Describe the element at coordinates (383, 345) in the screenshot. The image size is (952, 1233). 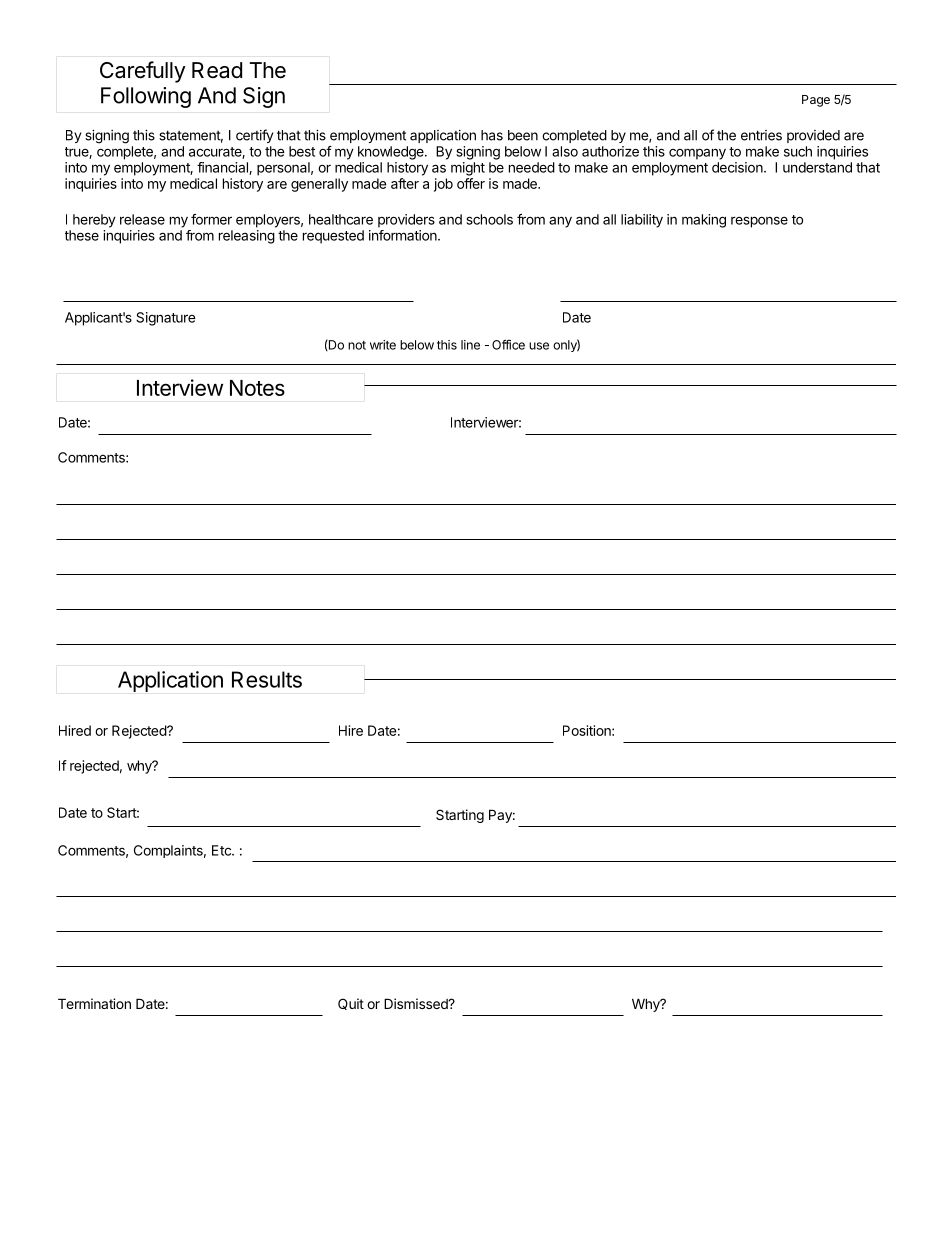
I see `write` at that location.
